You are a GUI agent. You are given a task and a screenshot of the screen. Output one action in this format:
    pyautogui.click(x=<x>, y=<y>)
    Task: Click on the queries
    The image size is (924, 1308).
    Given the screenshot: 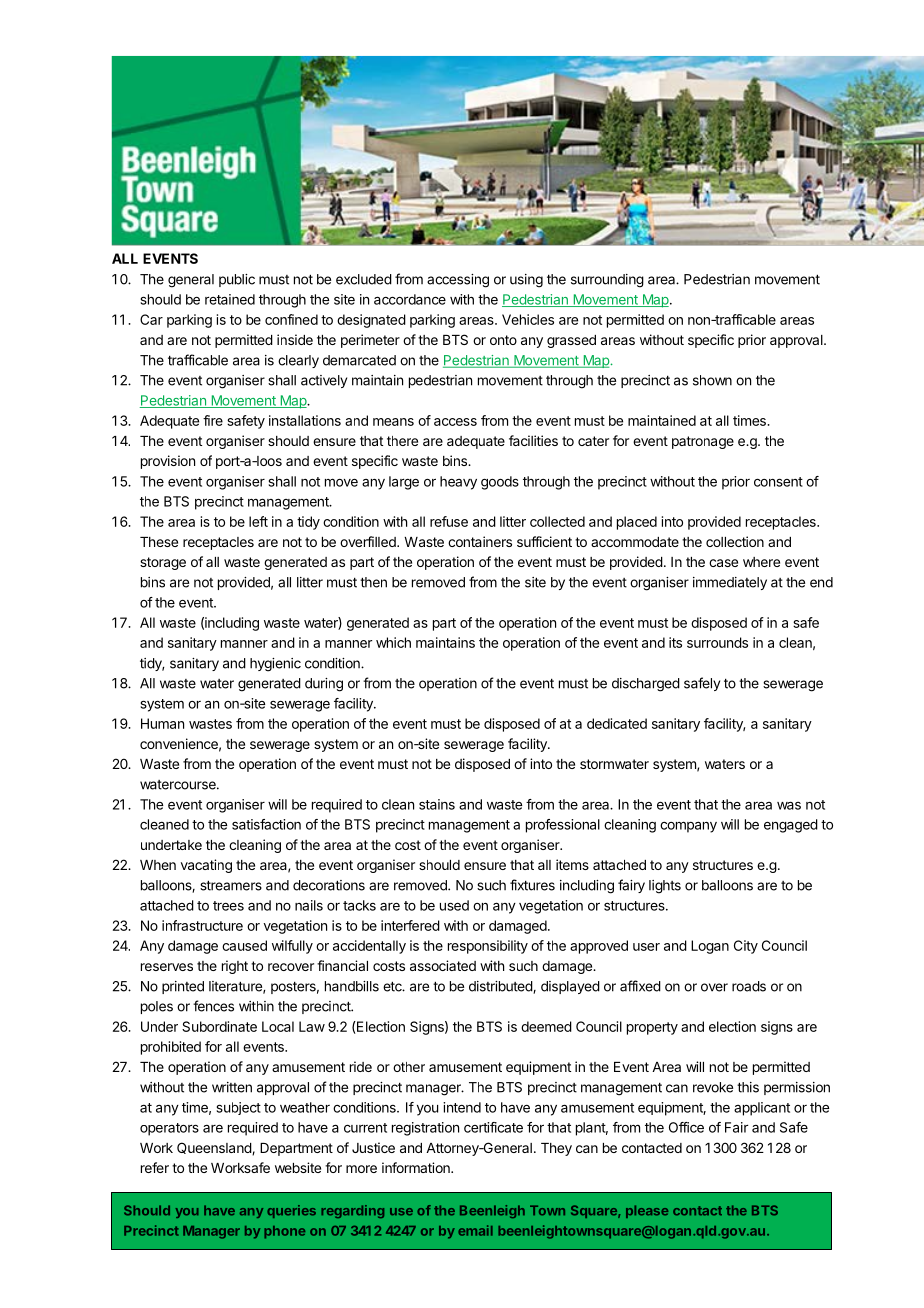 What is the action you would take?
    pyautogui.click(x=291, y=1211)
